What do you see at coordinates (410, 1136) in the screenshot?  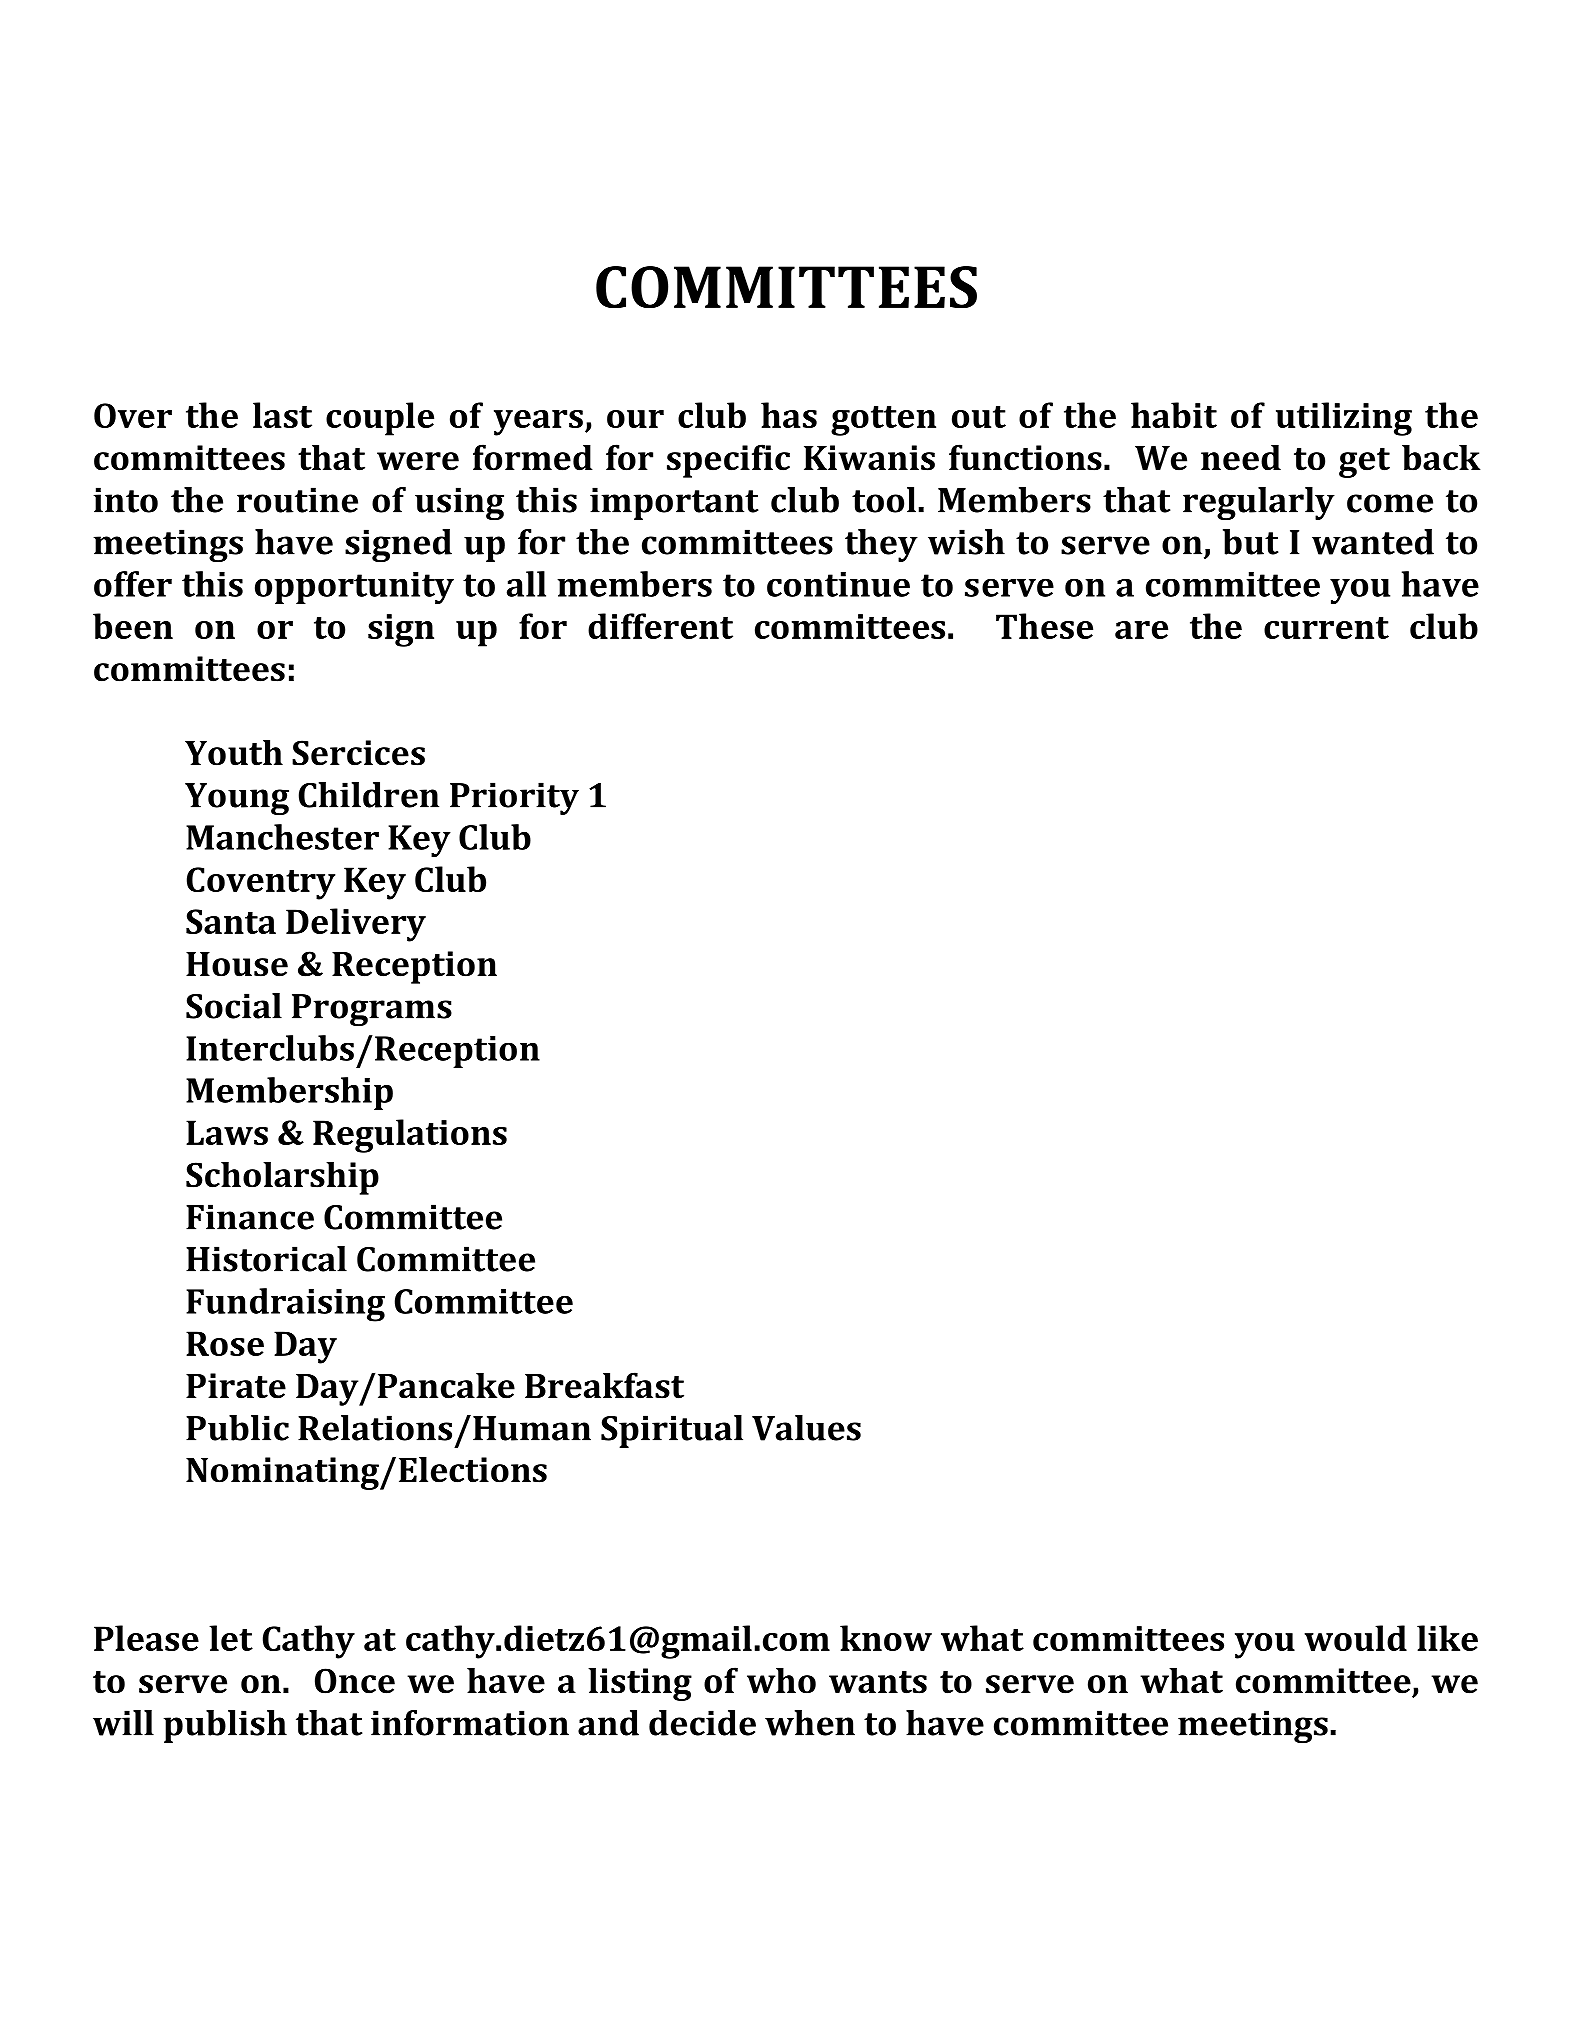 I see `Regulations` at bounding box center [410, 1136].
